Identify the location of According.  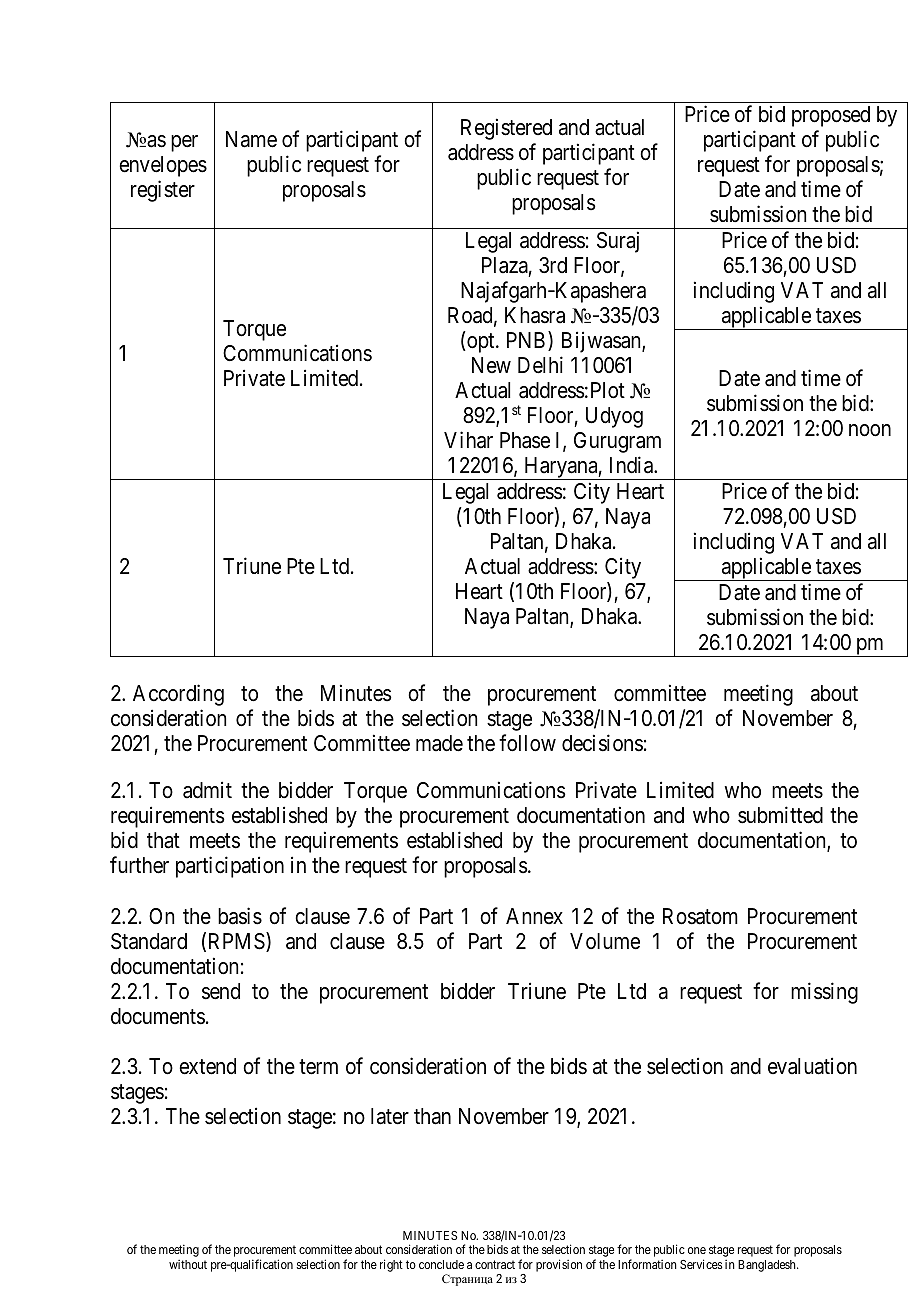
(178, 695).
